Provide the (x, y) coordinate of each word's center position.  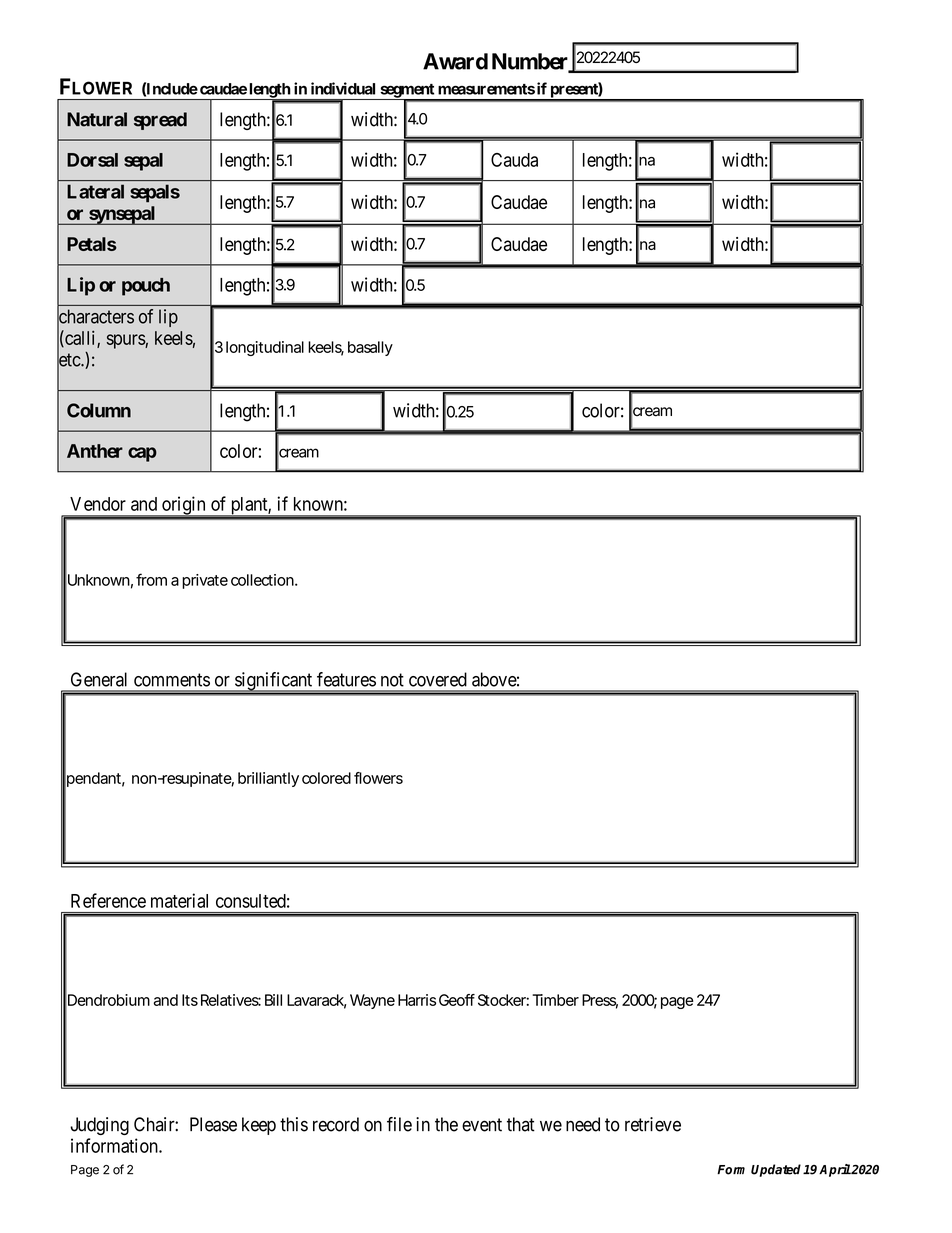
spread (160, 121)
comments (172, 680)
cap (142, 454)
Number (531, 62)
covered (438, 679)
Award (455, 61)
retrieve (653, 1124)
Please (213, 1124)
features (346, 679)
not (392, 680)
